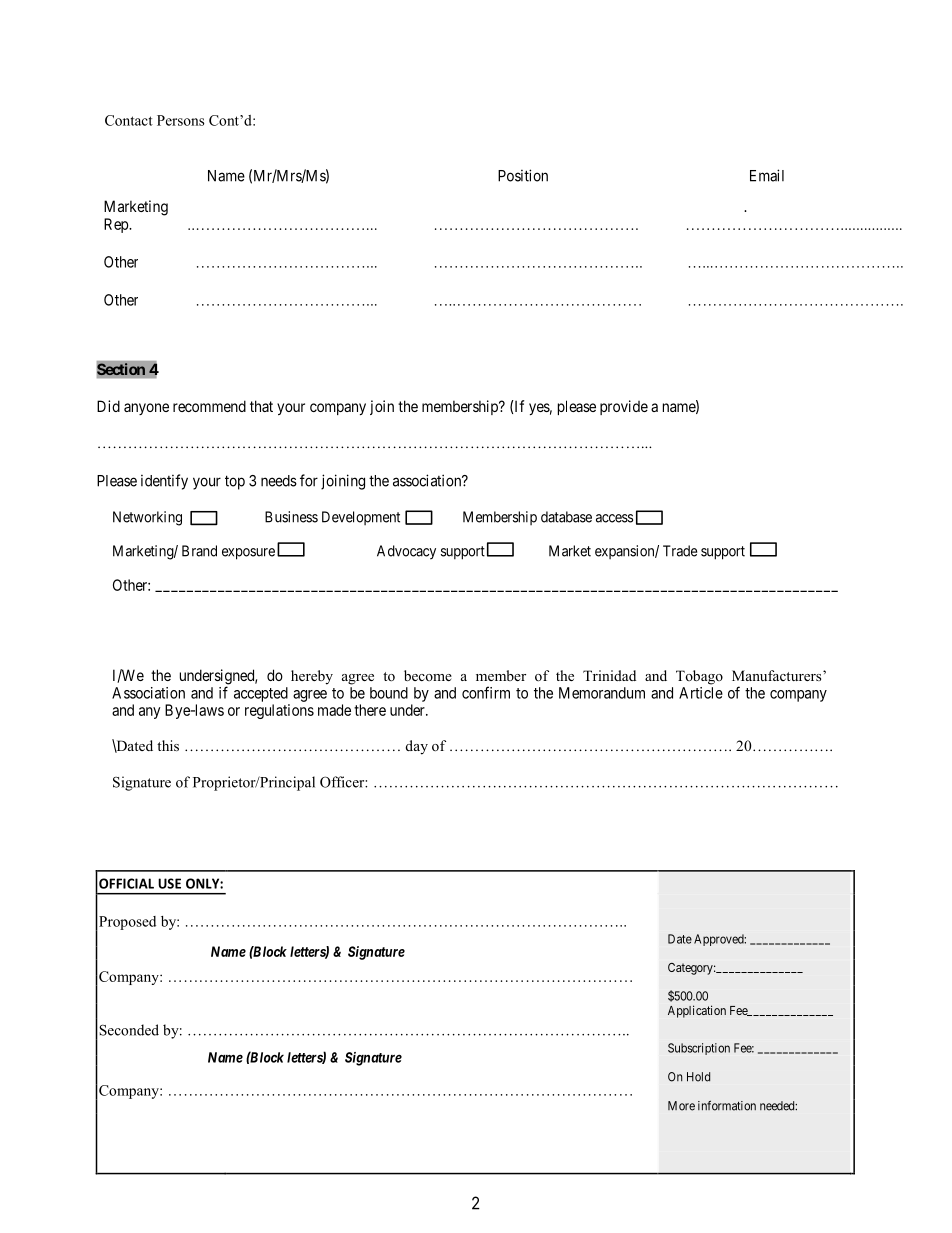  What do you see at coordinates (680, 551) in the screenshot?
I see `Trade` at bounding box center [680, 551].
